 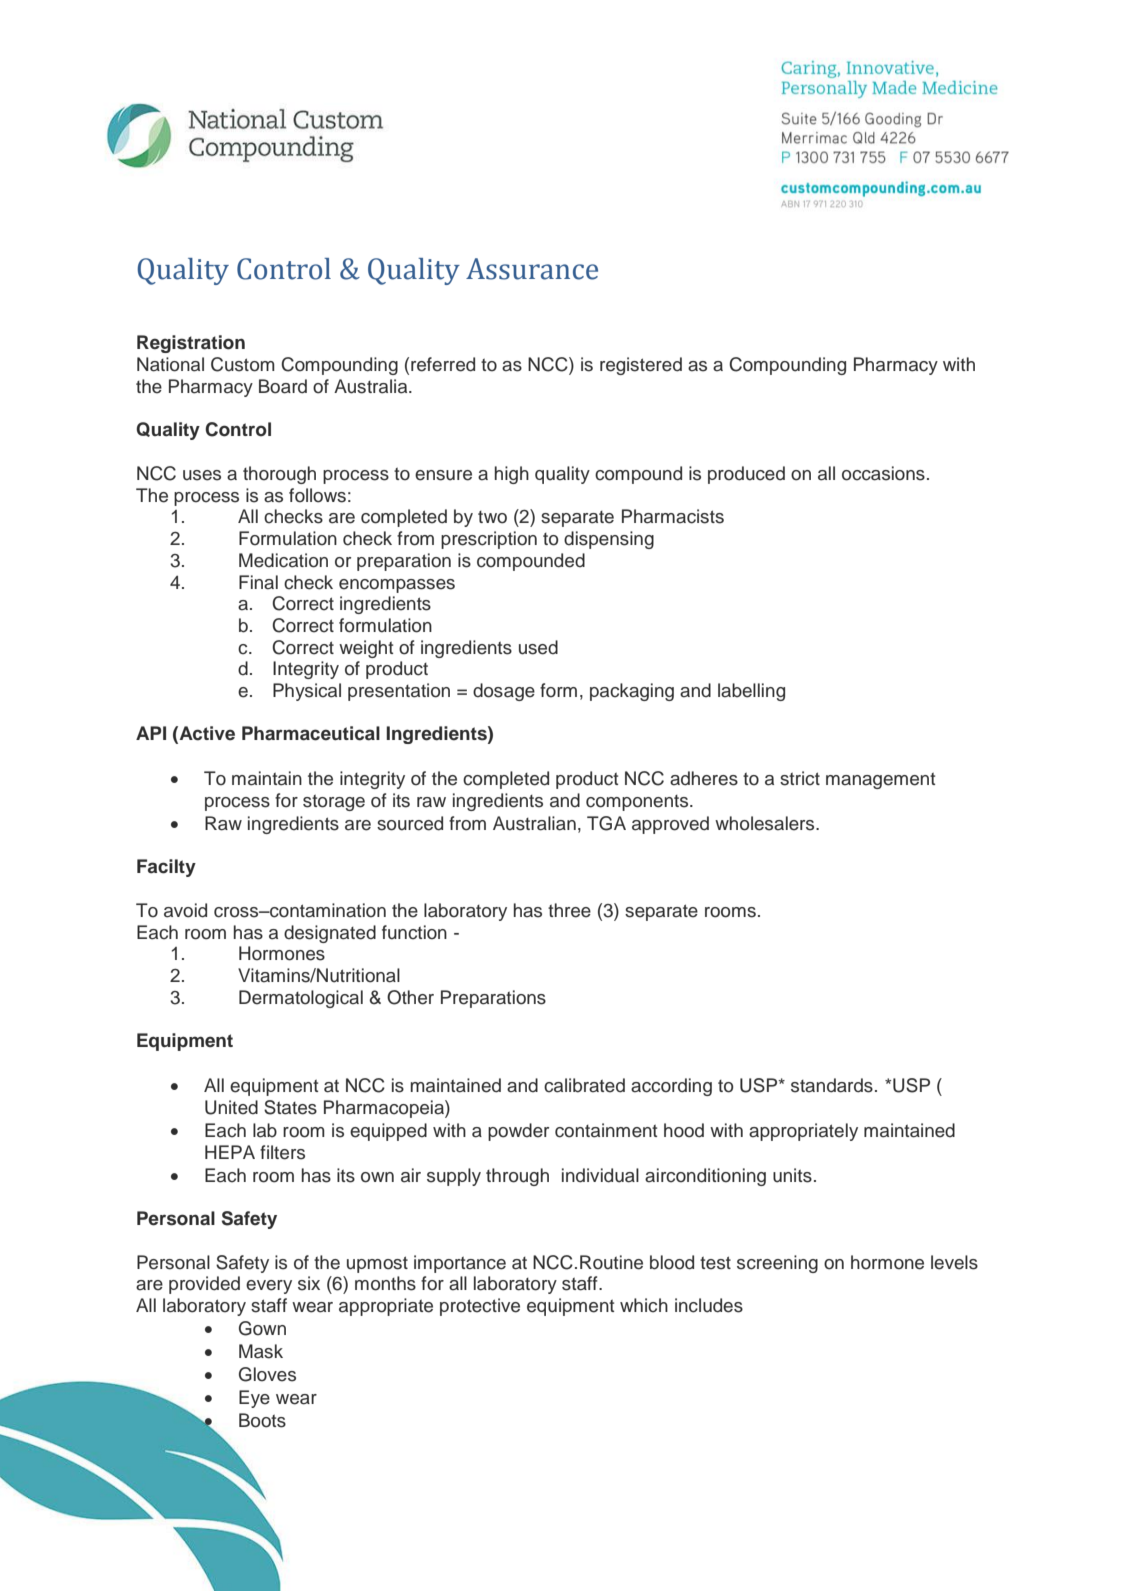 I want to click on registered, so click(x=641, y=366).
